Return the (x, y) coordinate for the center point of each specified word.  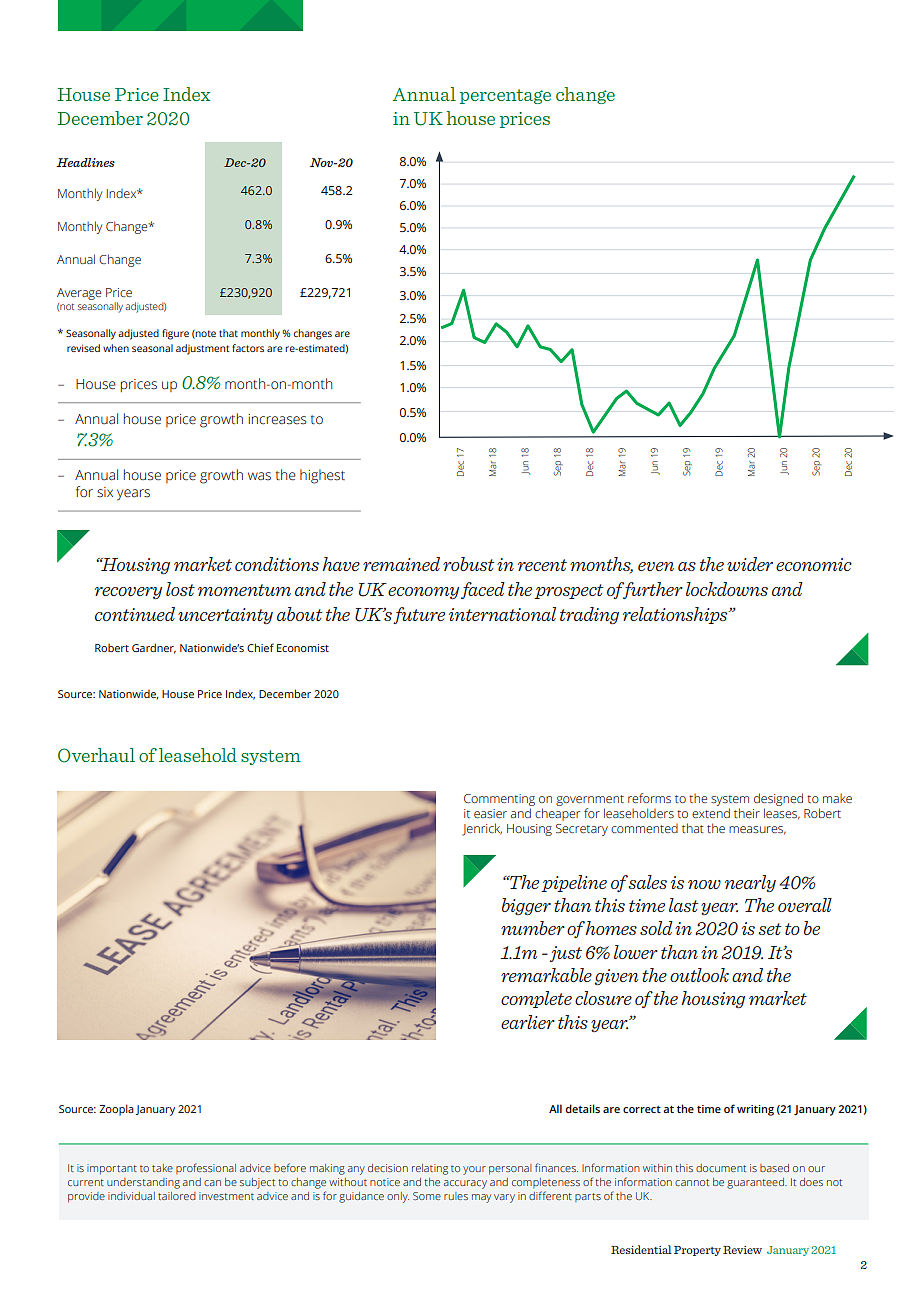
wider (750, 564)
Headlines (85, 162)
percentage (505, 96)
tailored (177, 1196)
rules (456, 1196)
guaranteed (756, 1183)
